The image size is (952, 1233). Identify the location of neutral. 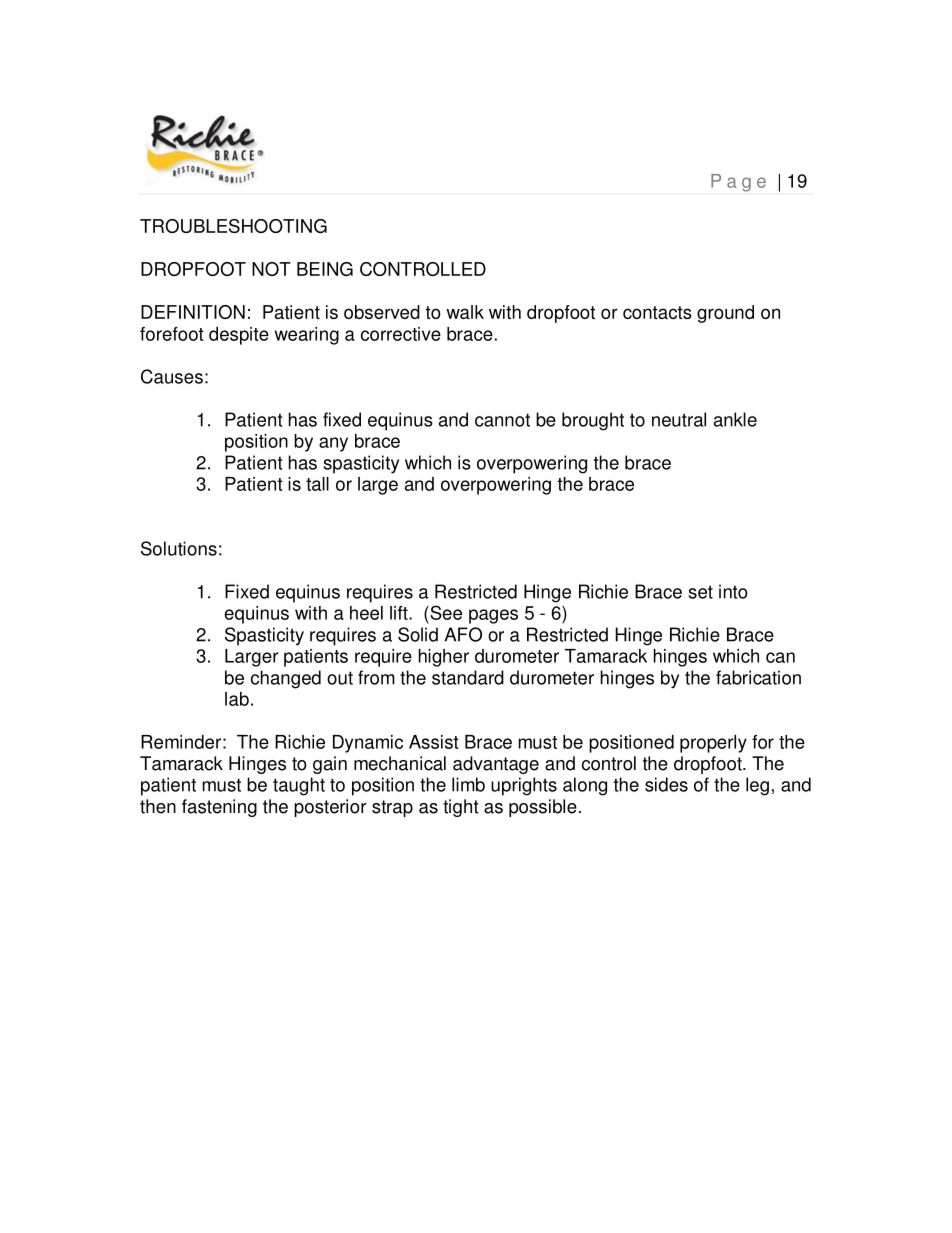
(679, 419).
